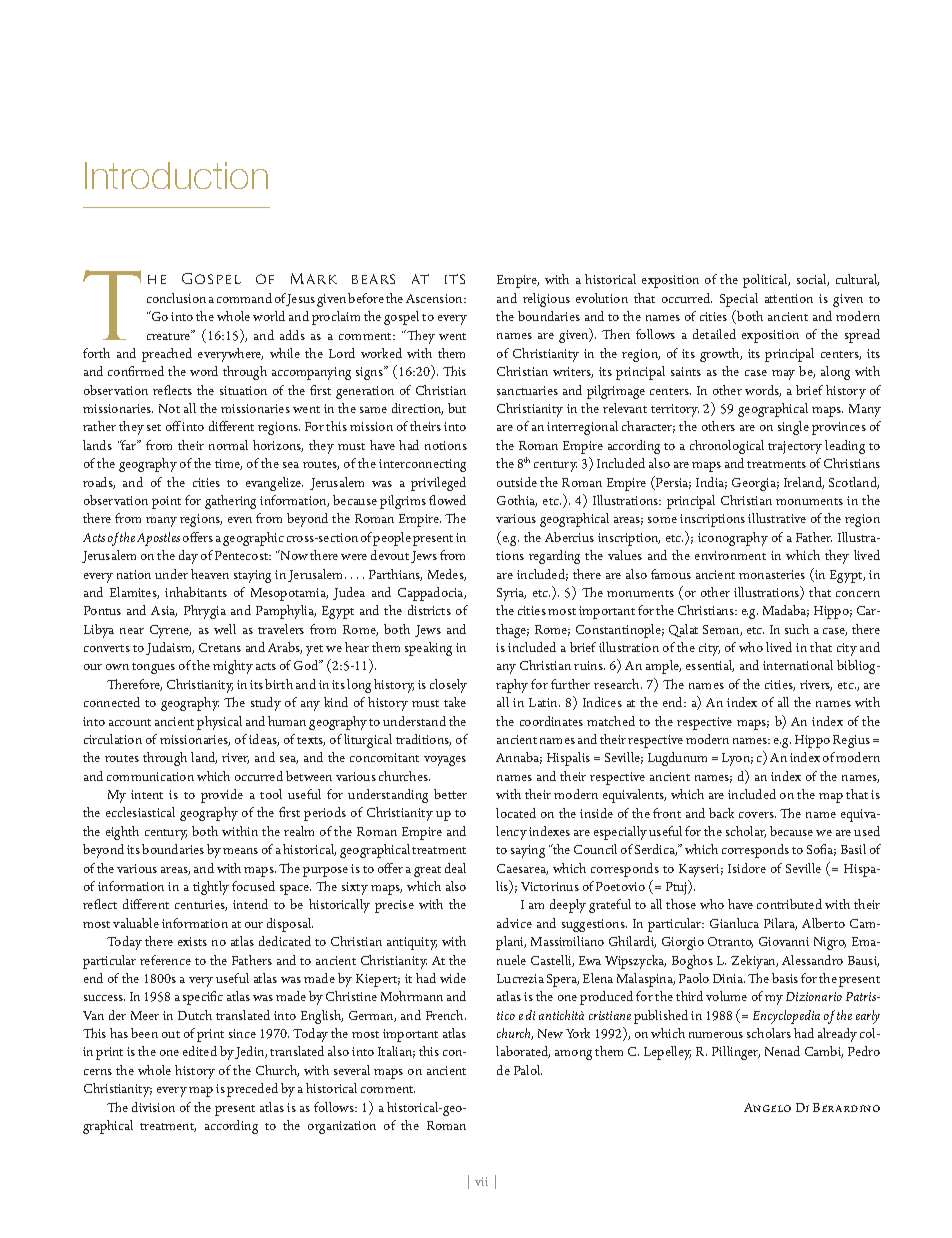 The height and width of the page is (1238, 952). Describe the element at coordinates (481, 1181) in the page. I see `vii` at that location.
